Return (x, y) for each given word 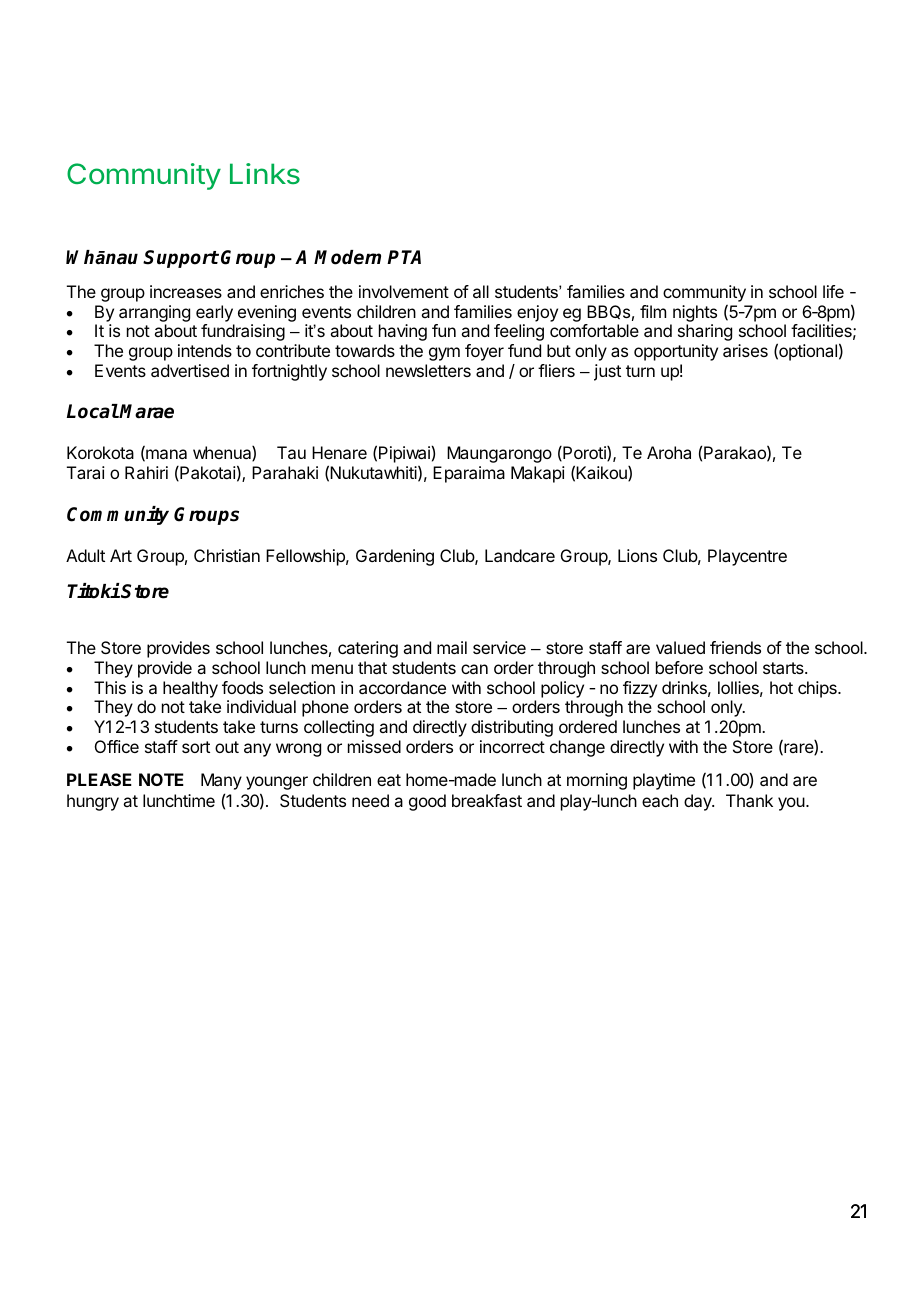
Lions (637, 555)
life (833, 291)
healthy (190, 689)
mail (452, 647)
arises (745, 350)
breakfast (487, 800)
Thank (749, 800)
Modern (347, 257)
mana (165, 455)
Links (265, 173)
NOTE (161, 779)
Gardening (395, 557)
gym (444, 354)
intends (205, 350)
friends (735, 647)
